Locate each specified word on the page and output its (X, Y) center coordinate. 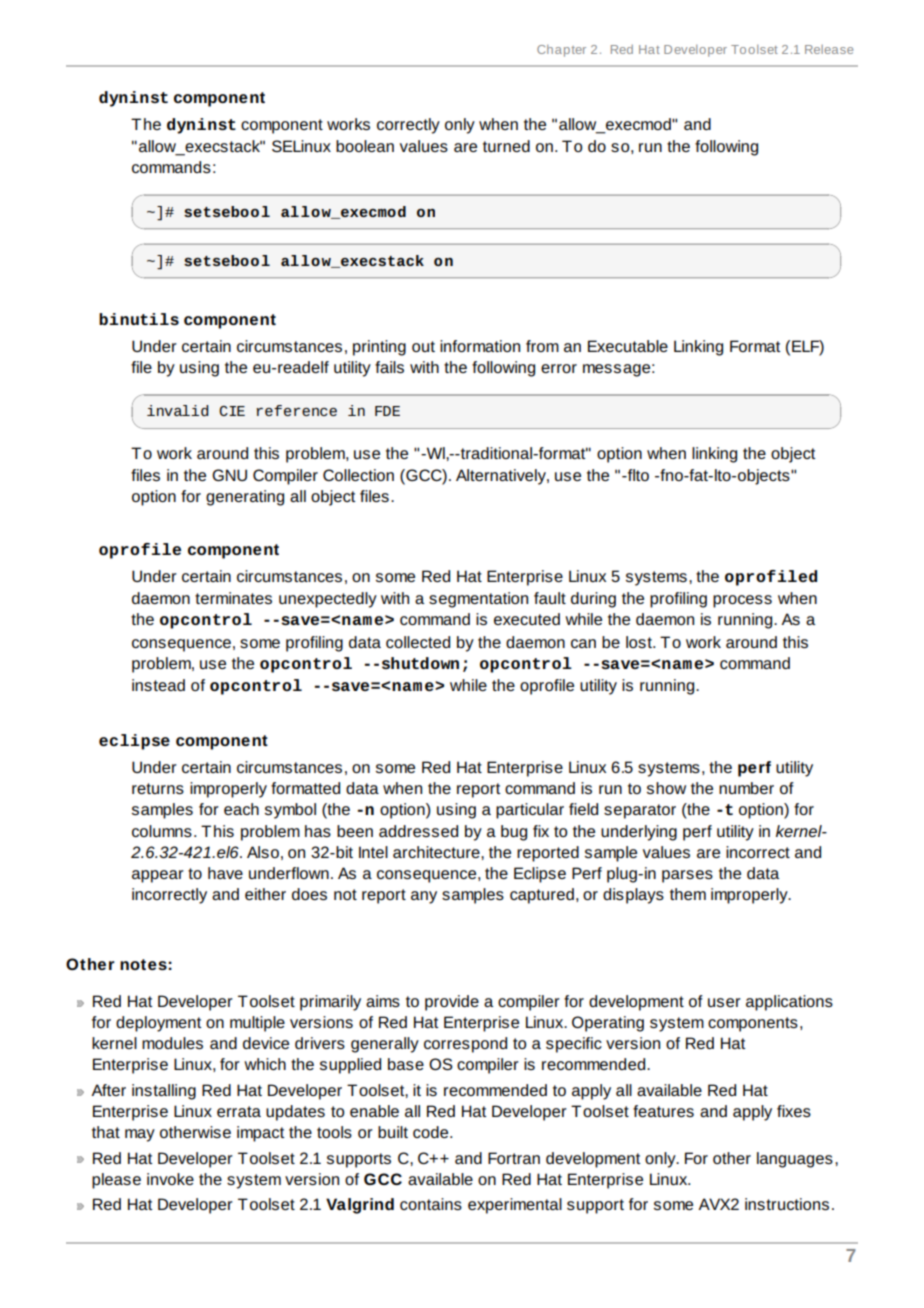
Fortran (514, 1158)
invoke (170, 1179)
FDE (387, 411)
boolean (365, 146)
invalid (178, 410)
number (746, 788)
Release (829, 49)
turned (506, 146)
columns (162, 831)
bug (514, 833)
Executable (628, 346)
